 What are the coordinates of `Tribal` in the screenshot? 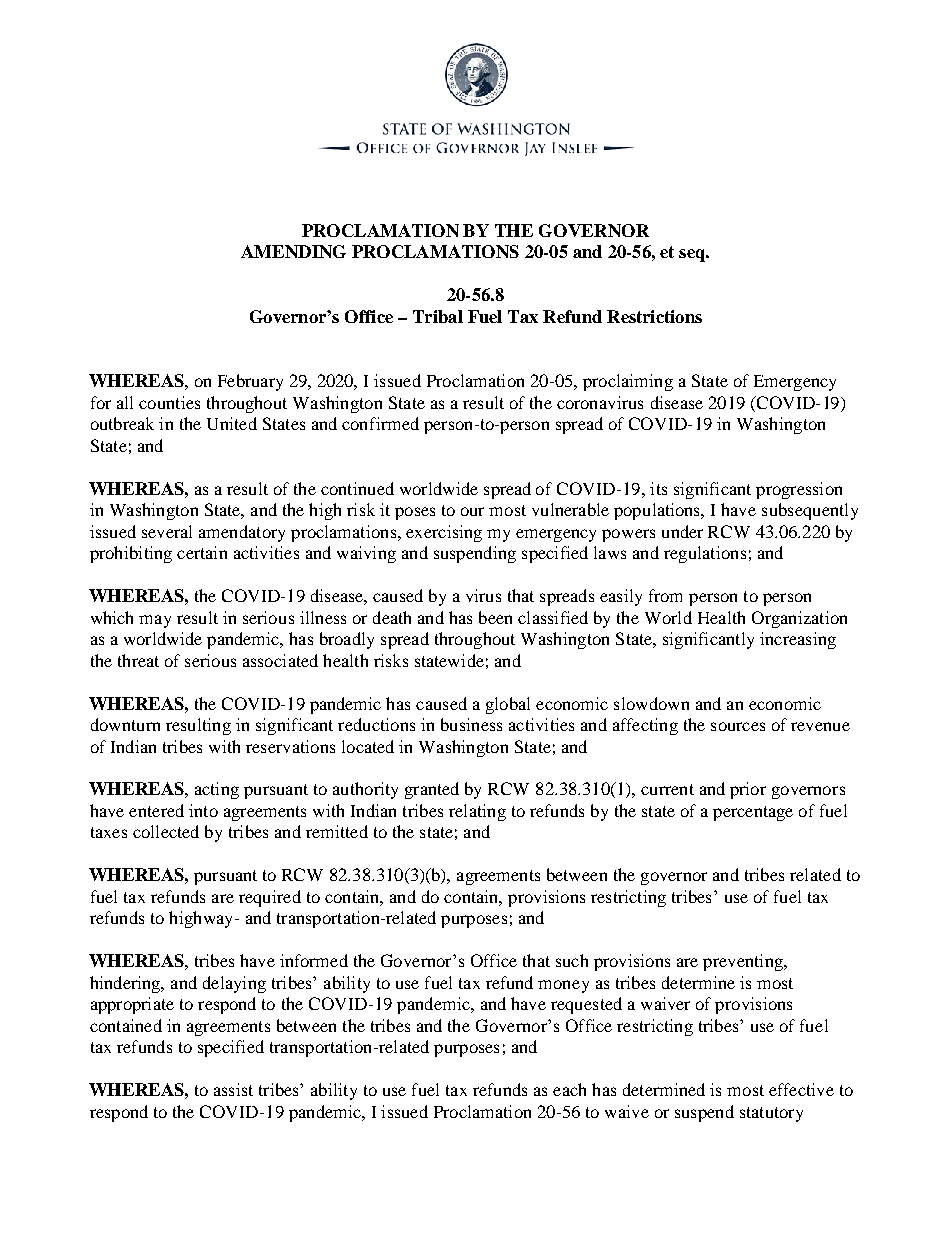 It's located at (438, 316).
